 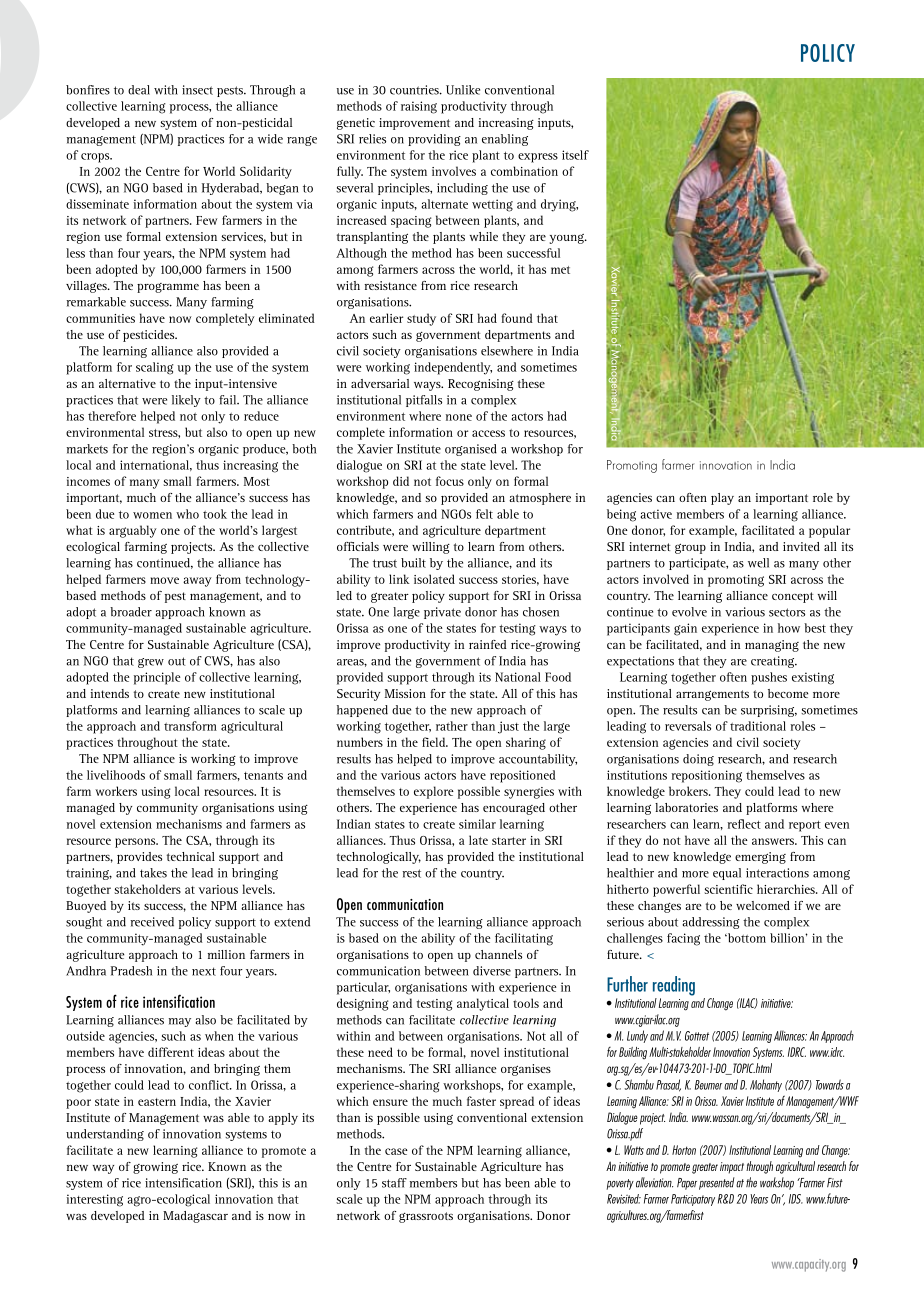 What do you see at coordinates (498, 954) in the screenshot?
I see `channels` at bounding box center [498, 954].
